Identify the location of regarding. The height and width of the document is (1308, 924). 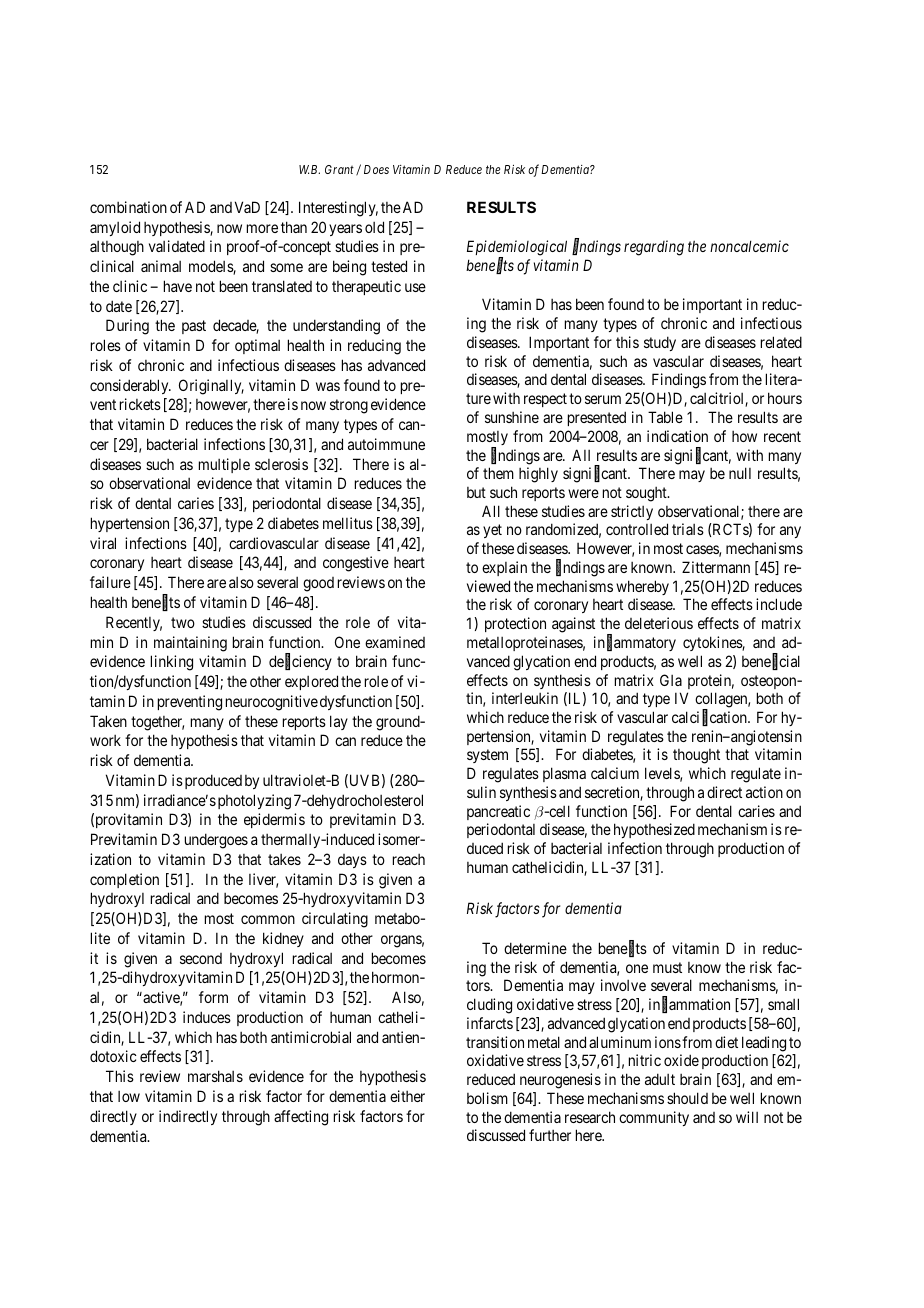
(654, 248).
